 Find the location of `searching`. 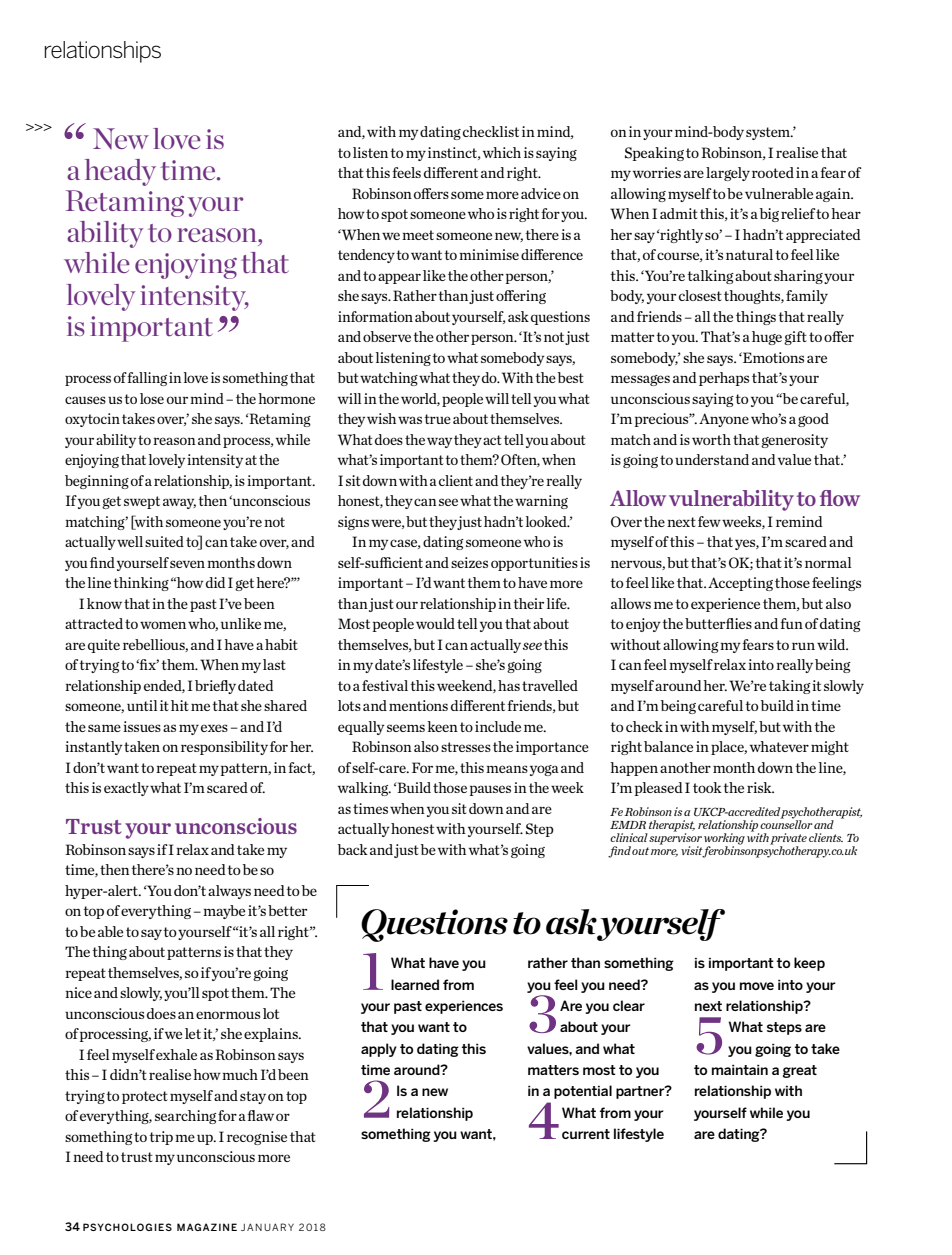

searching is located at coordinates (186, 1117).
